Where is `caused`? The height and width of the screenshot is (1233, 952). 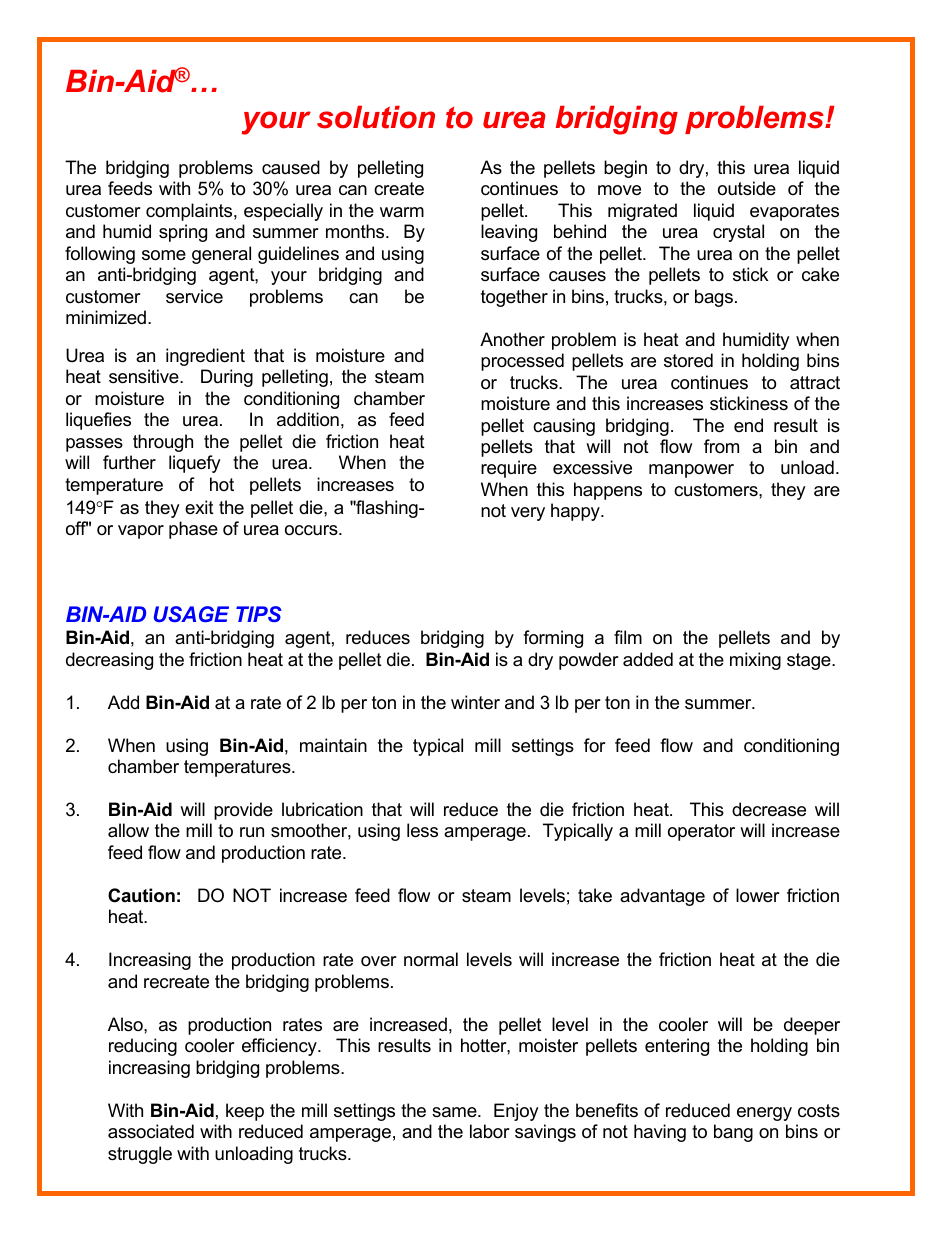
caused is located at coordinates (291, 167).
